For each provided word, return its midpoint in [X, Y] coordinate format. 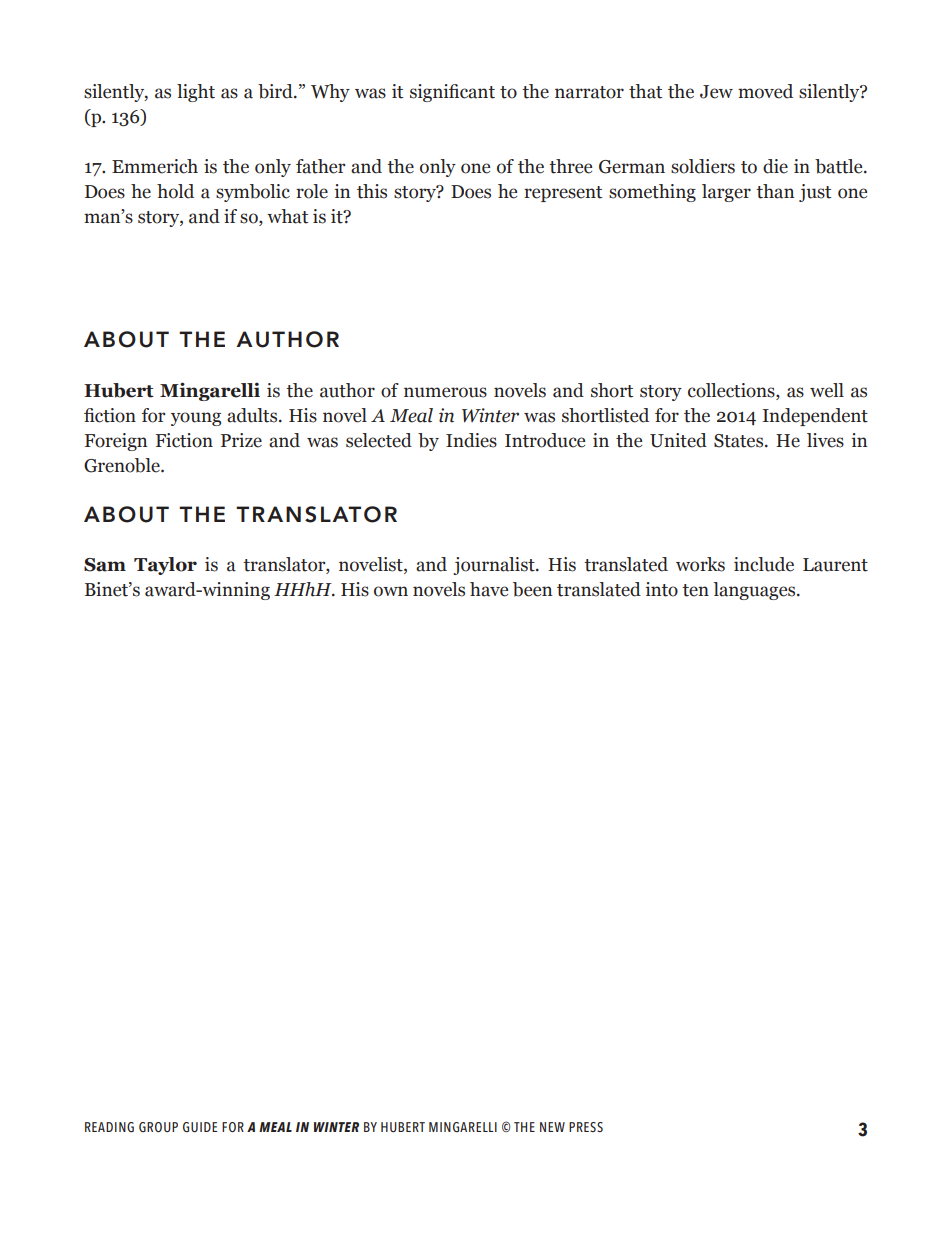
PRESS [586, 1127]
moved [765, 91]
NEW [552, 1127]
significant [452, 93]
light [196, 93]
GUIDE [200, 1127]
